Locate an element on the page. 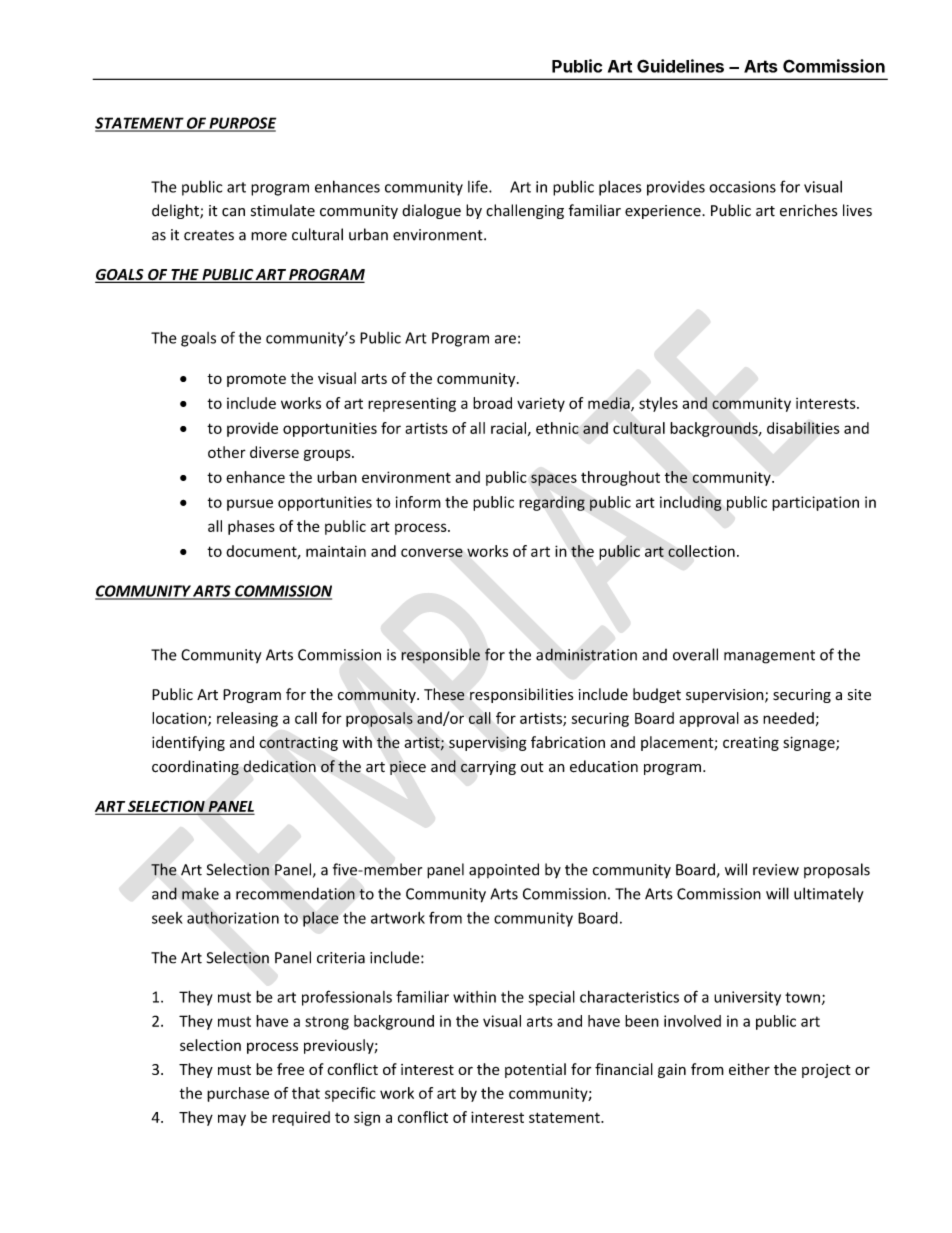 The image size is (952, 1233). disabilities is located at coordinates (803, 428).
